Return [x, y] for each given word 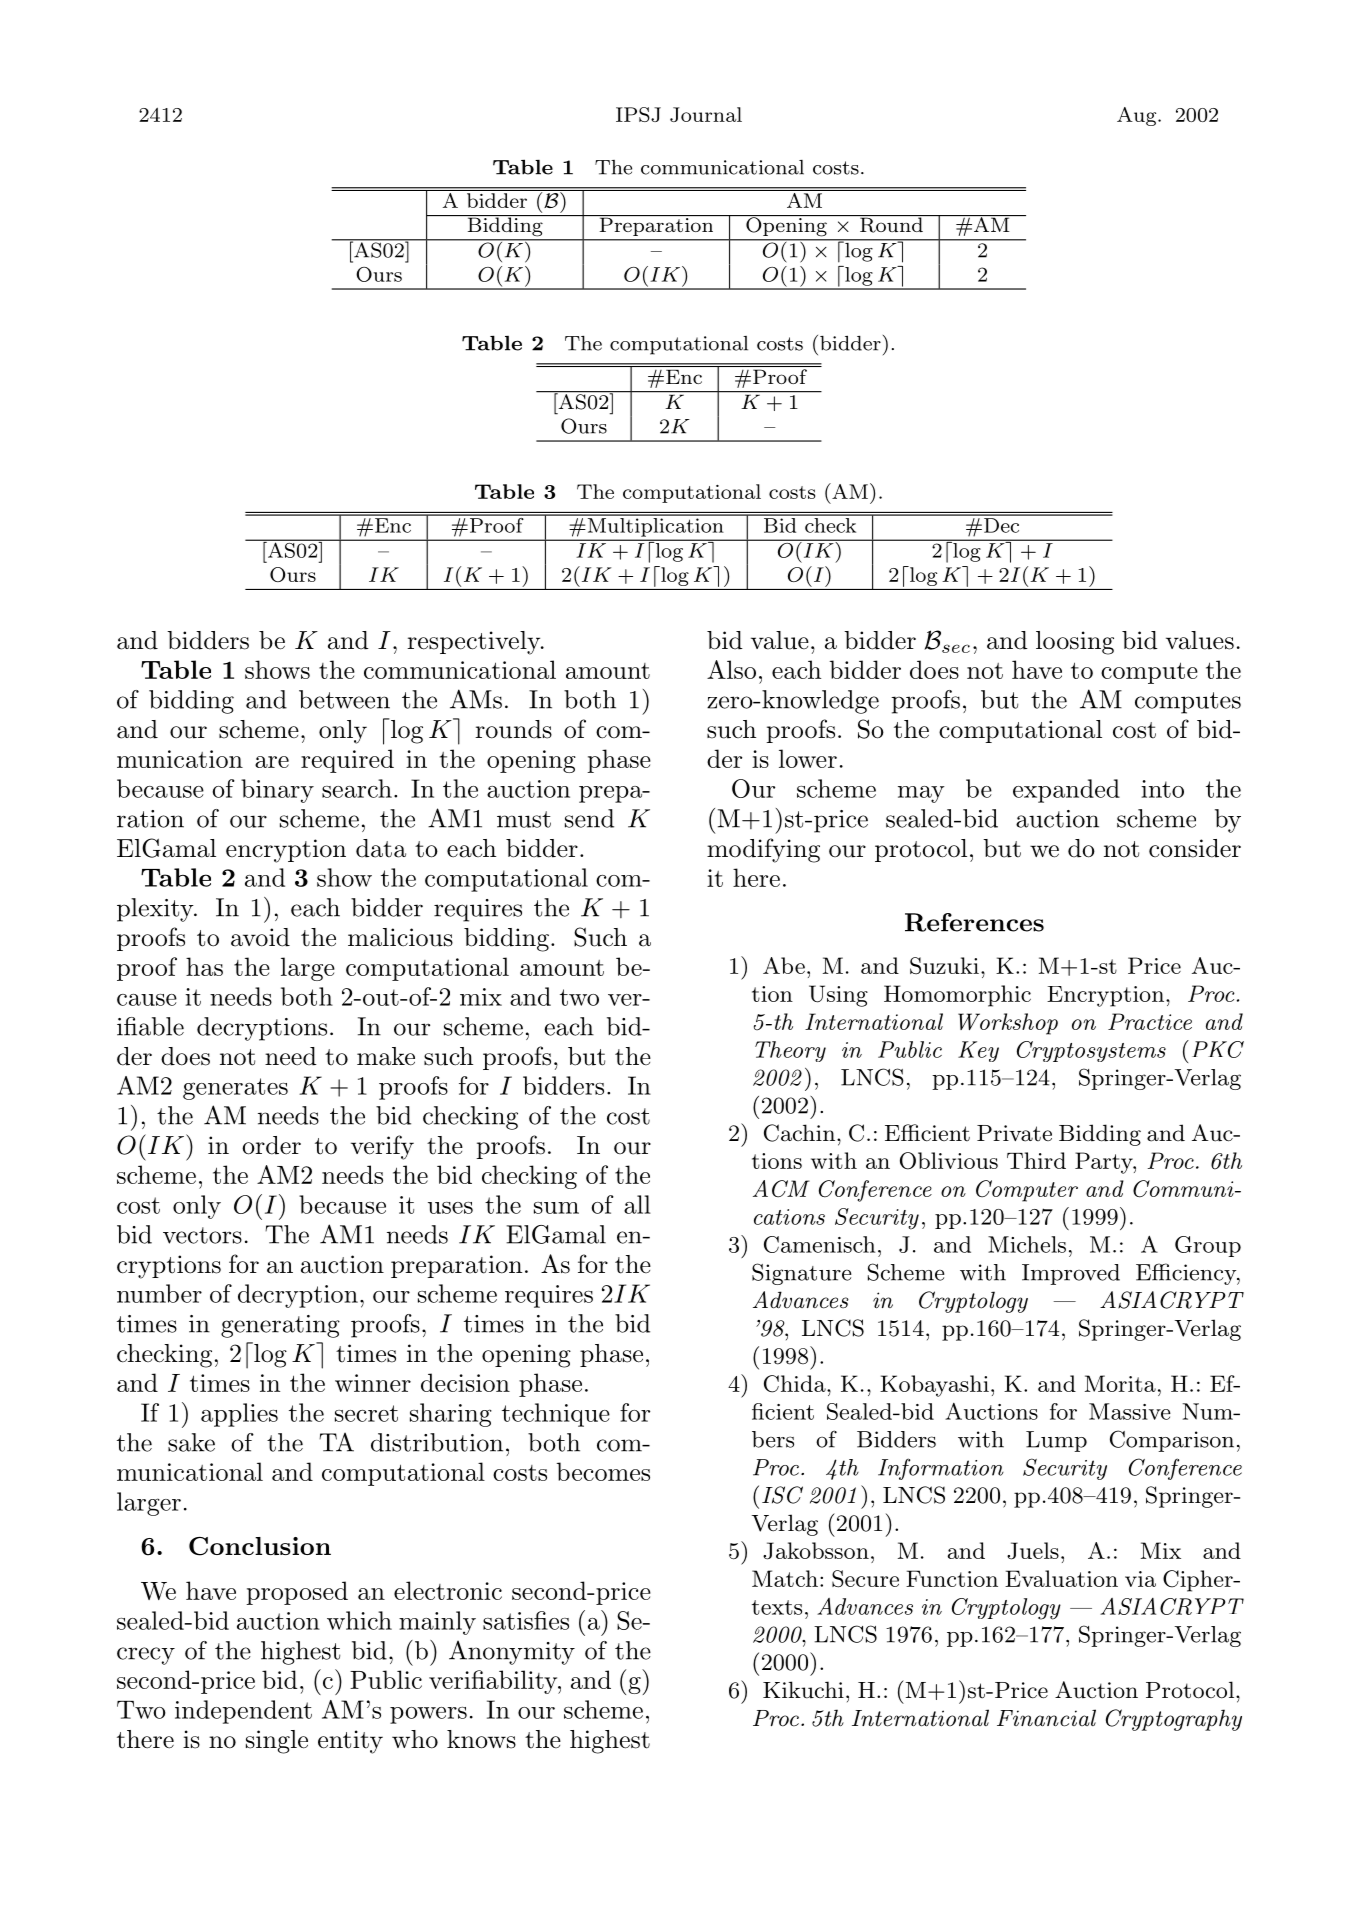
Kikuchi [803, 1690]
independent [243, 1712]
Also [731, 669]
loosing [1075, 643]
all [637, 1204]
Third [1036, 1160]
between [344, 699]
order [271, 1145]
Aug [1138, 116]
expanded [1066, 791]
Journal [706, 114]
